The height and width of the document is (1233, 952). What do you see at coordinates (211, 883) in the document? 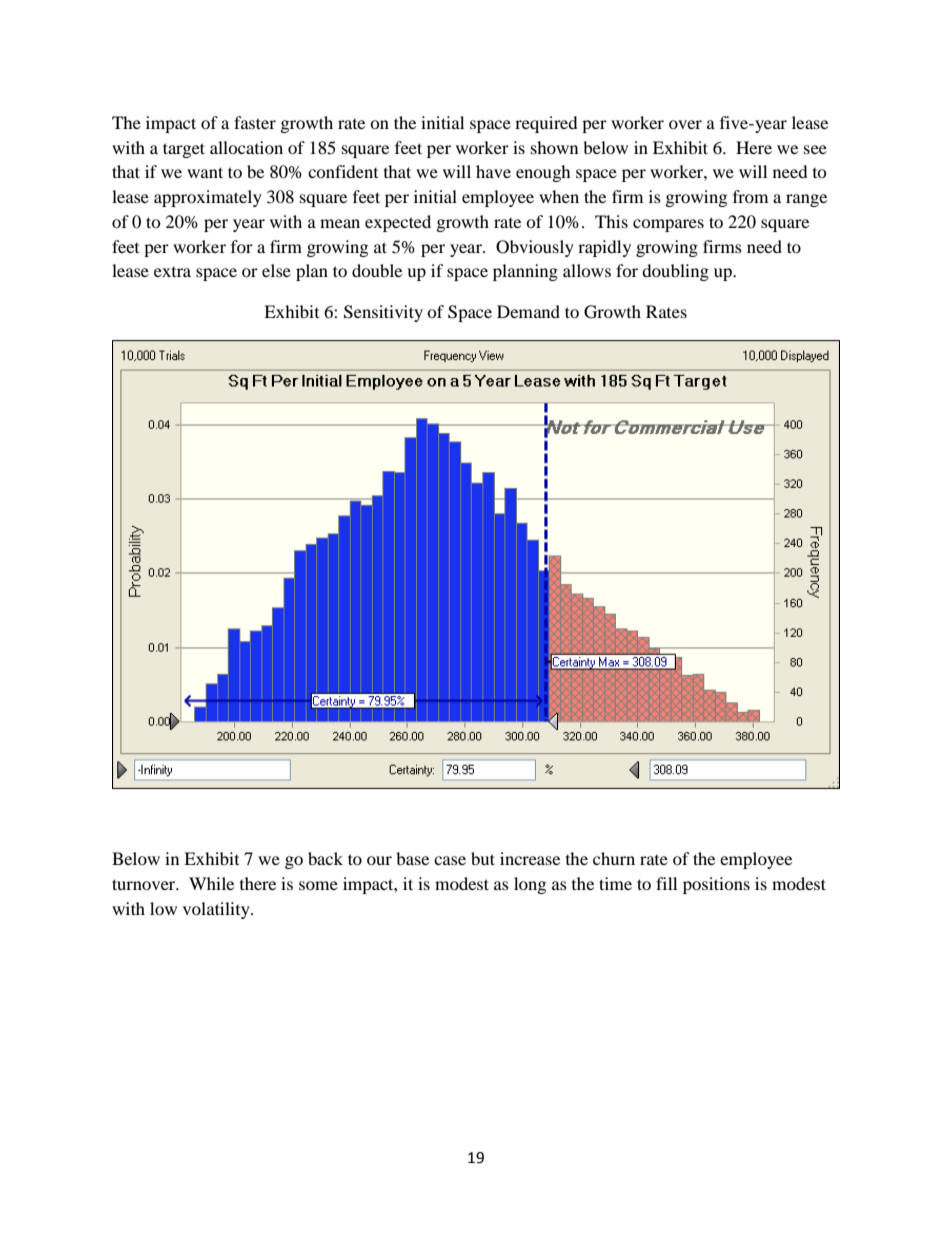
I see `While` at bounding box center [211, 883].
